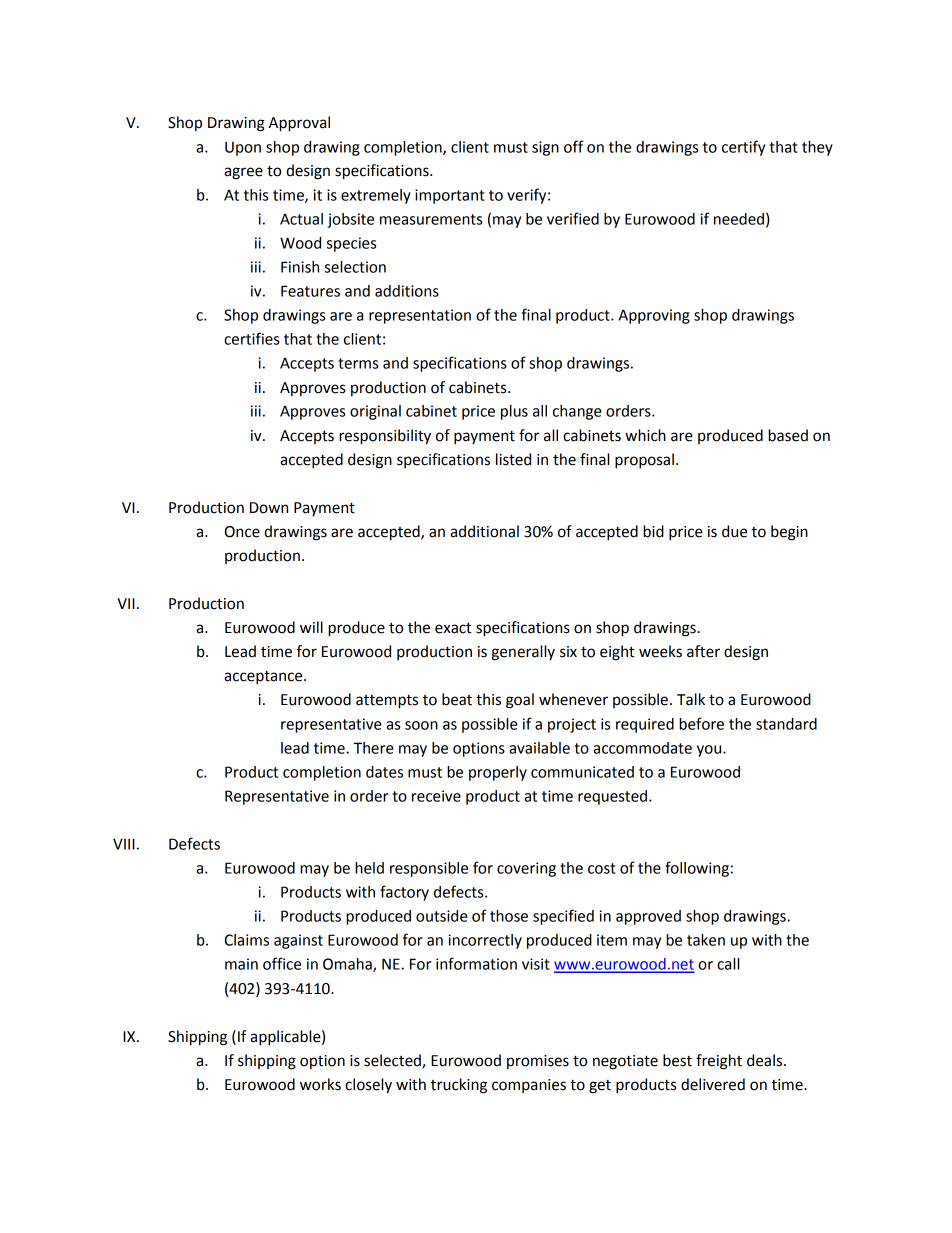 This screenshot has width=952, height=1233. What do you see at coordinates (514, 412) in the screenshot?
I see `plus` at bounding box center [514, 412].
